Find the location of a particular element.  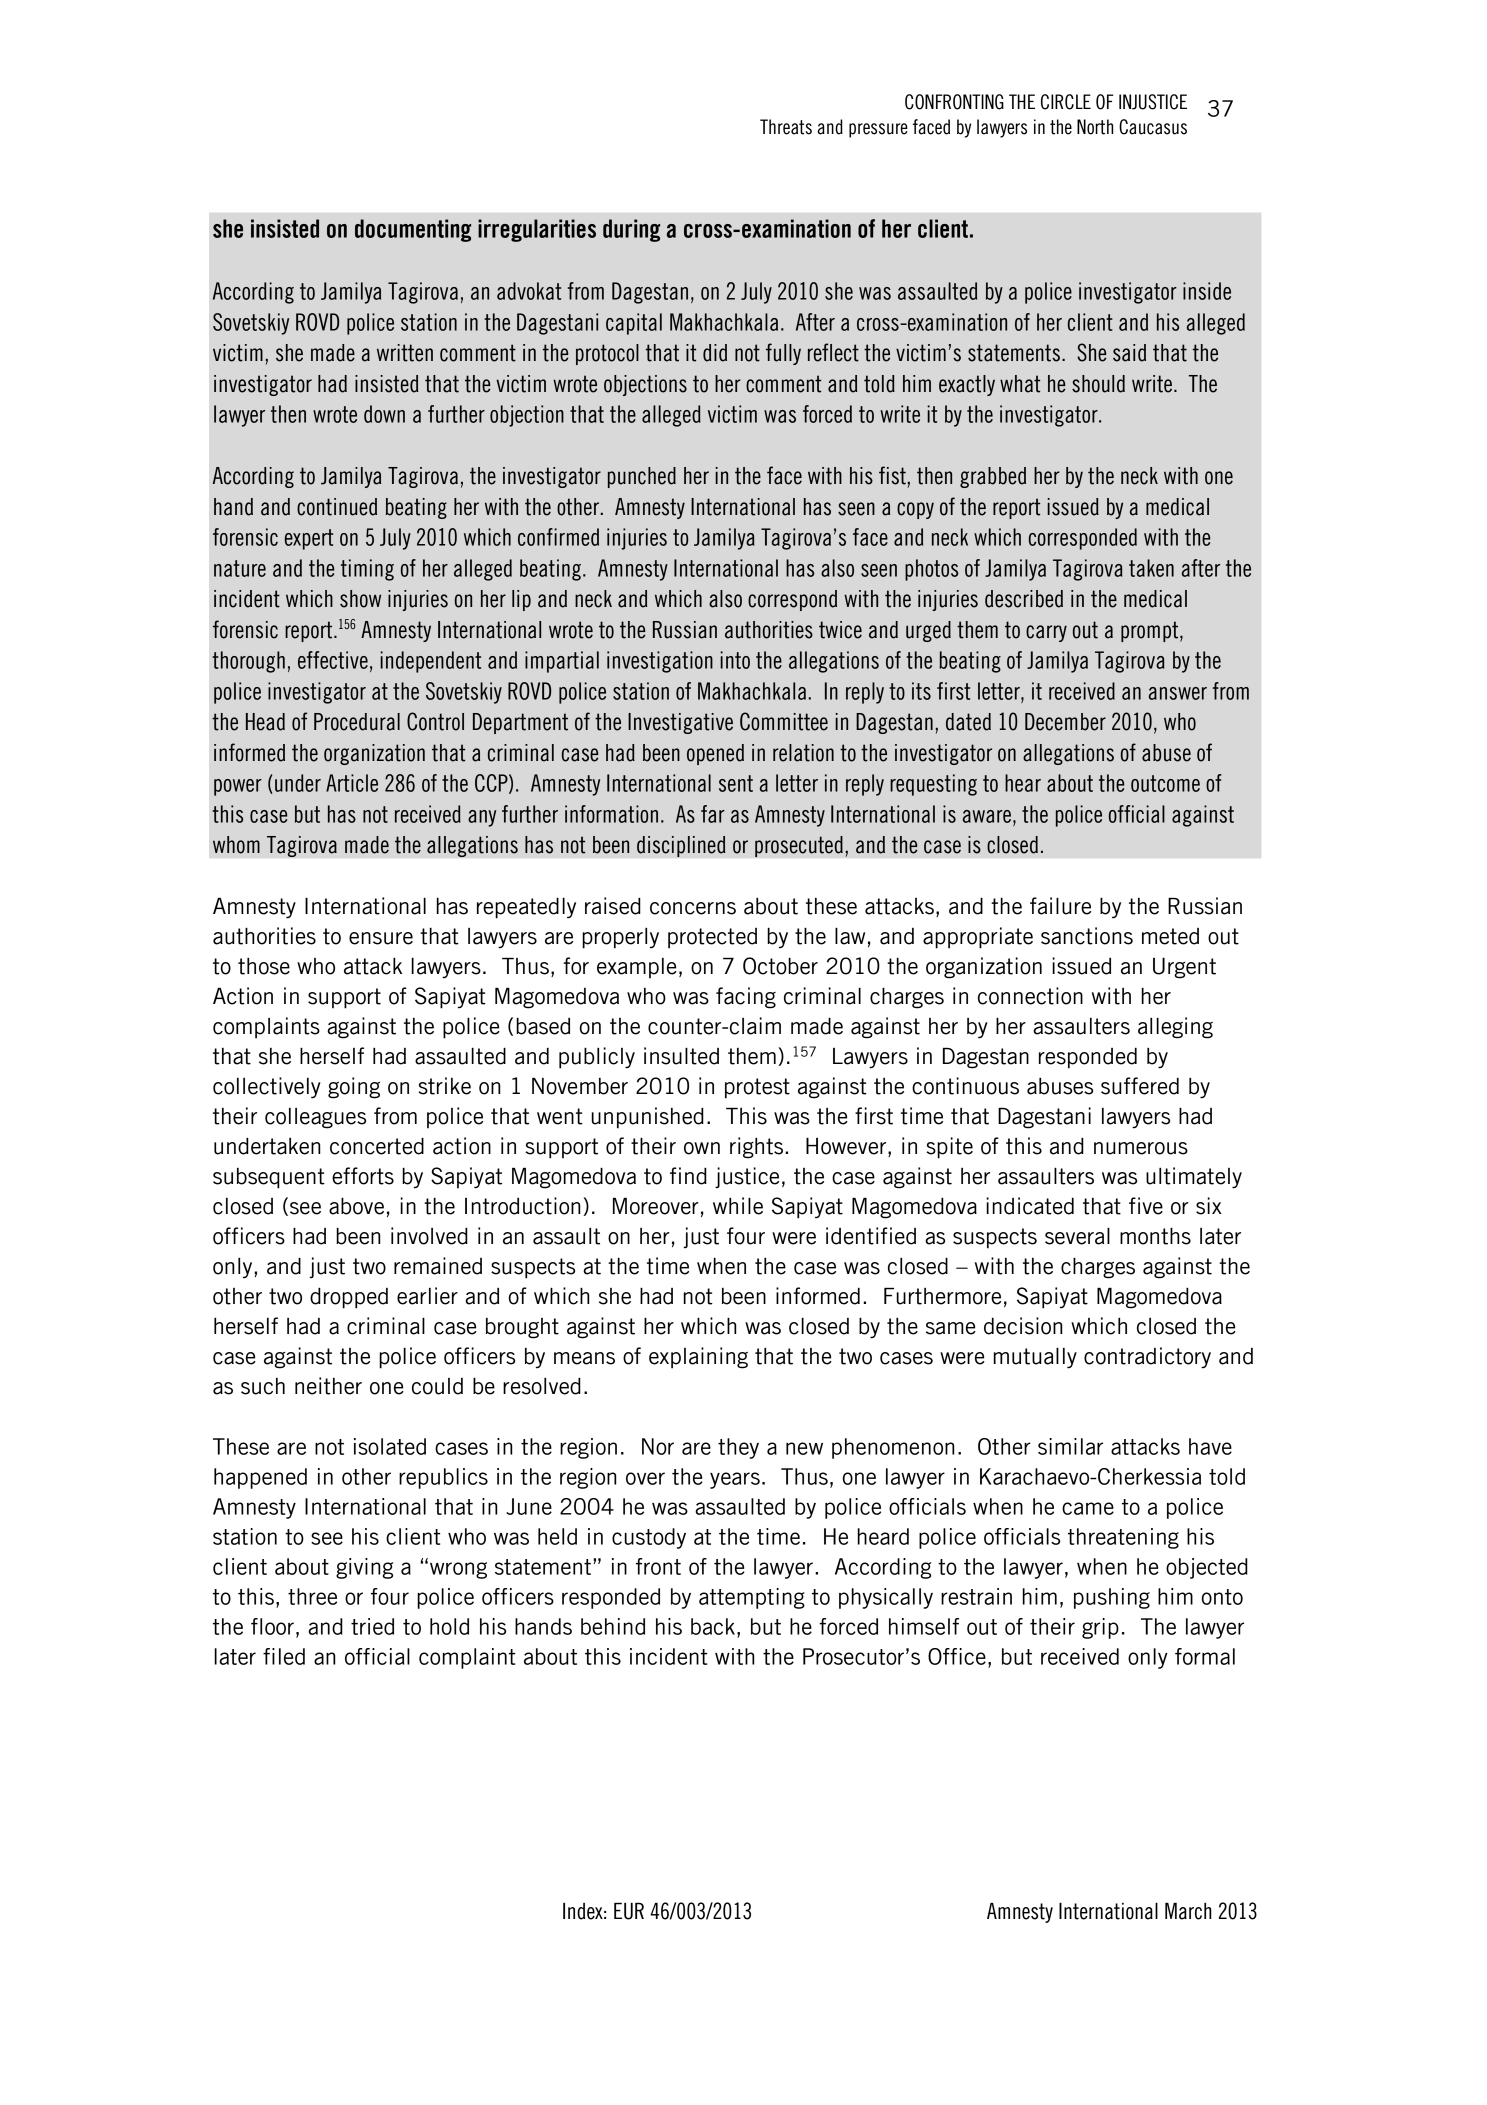

ensure is located at coordinates (381, 938).
